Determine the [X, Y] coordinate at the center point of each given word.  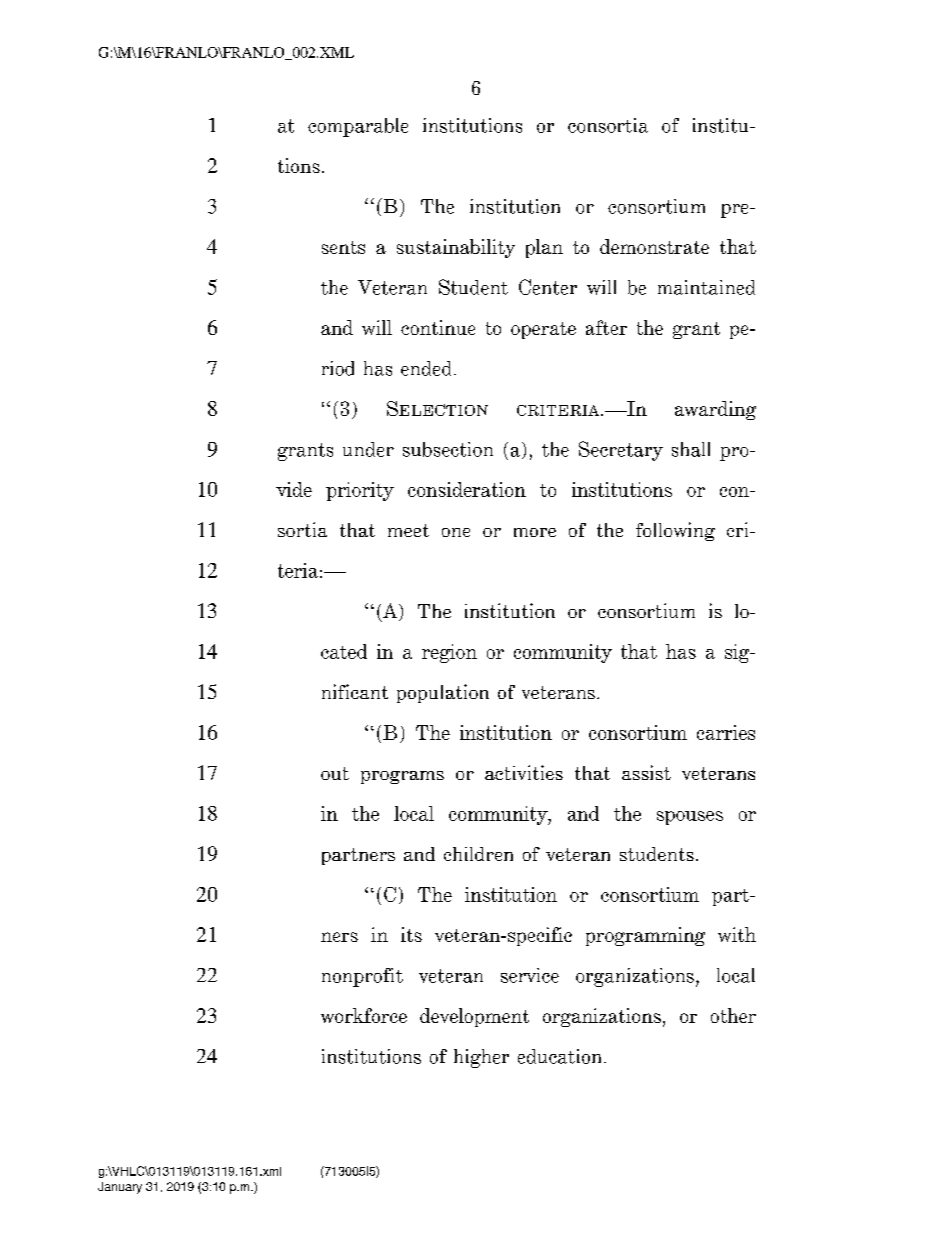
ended [426, 368]
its [411, 934]
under [368, 449]
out [335, 773]
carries [726, 732]
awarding [715, 410]
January [120, 1188]
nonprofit [362, 977]
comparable [358, 127]
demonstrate [654, 246]
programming [645, 936]
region [449, 653]
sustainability [456, 248]
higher [481, 1058]
